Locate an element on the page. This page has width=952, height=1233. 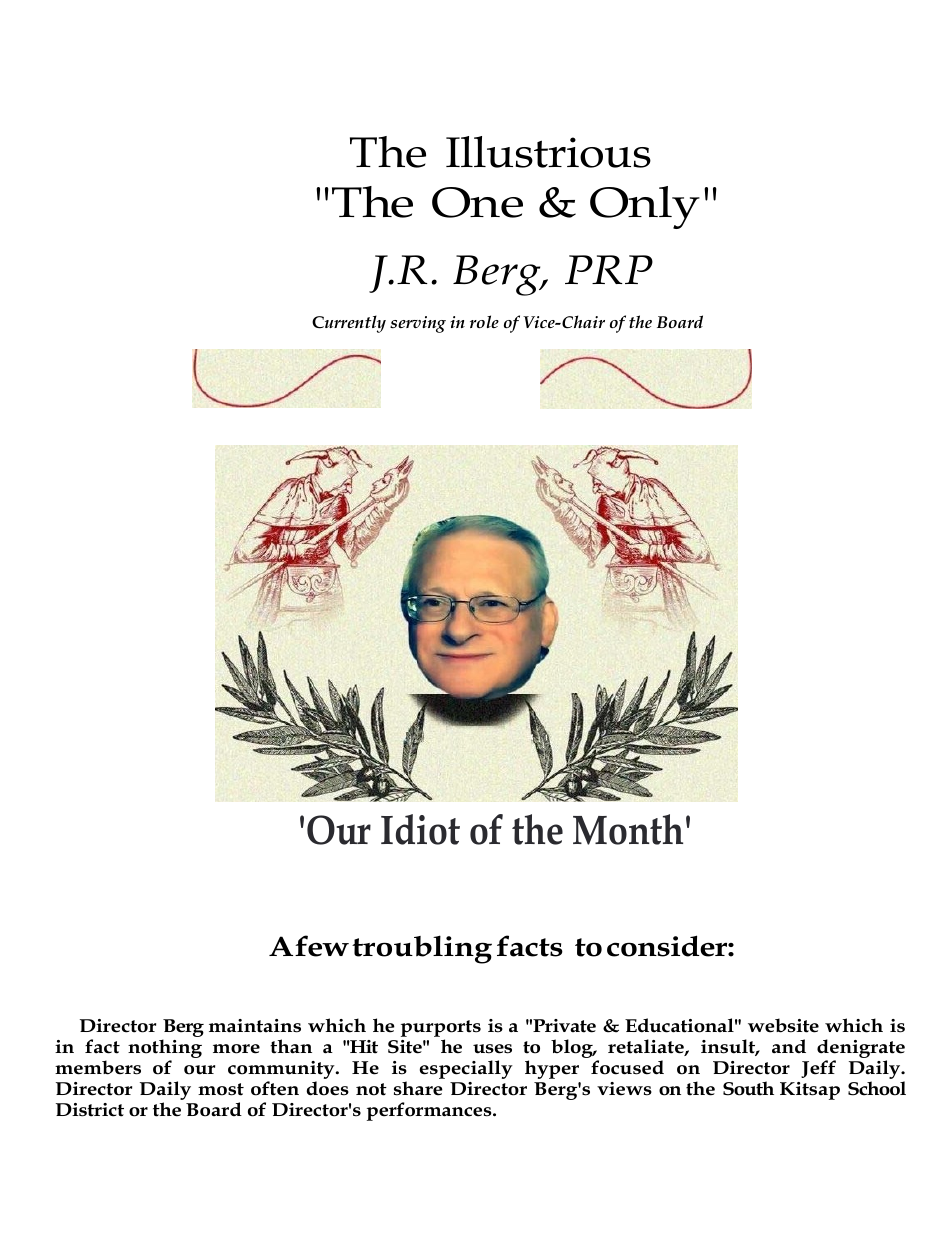
Only is located at coordinates (645, 207).
